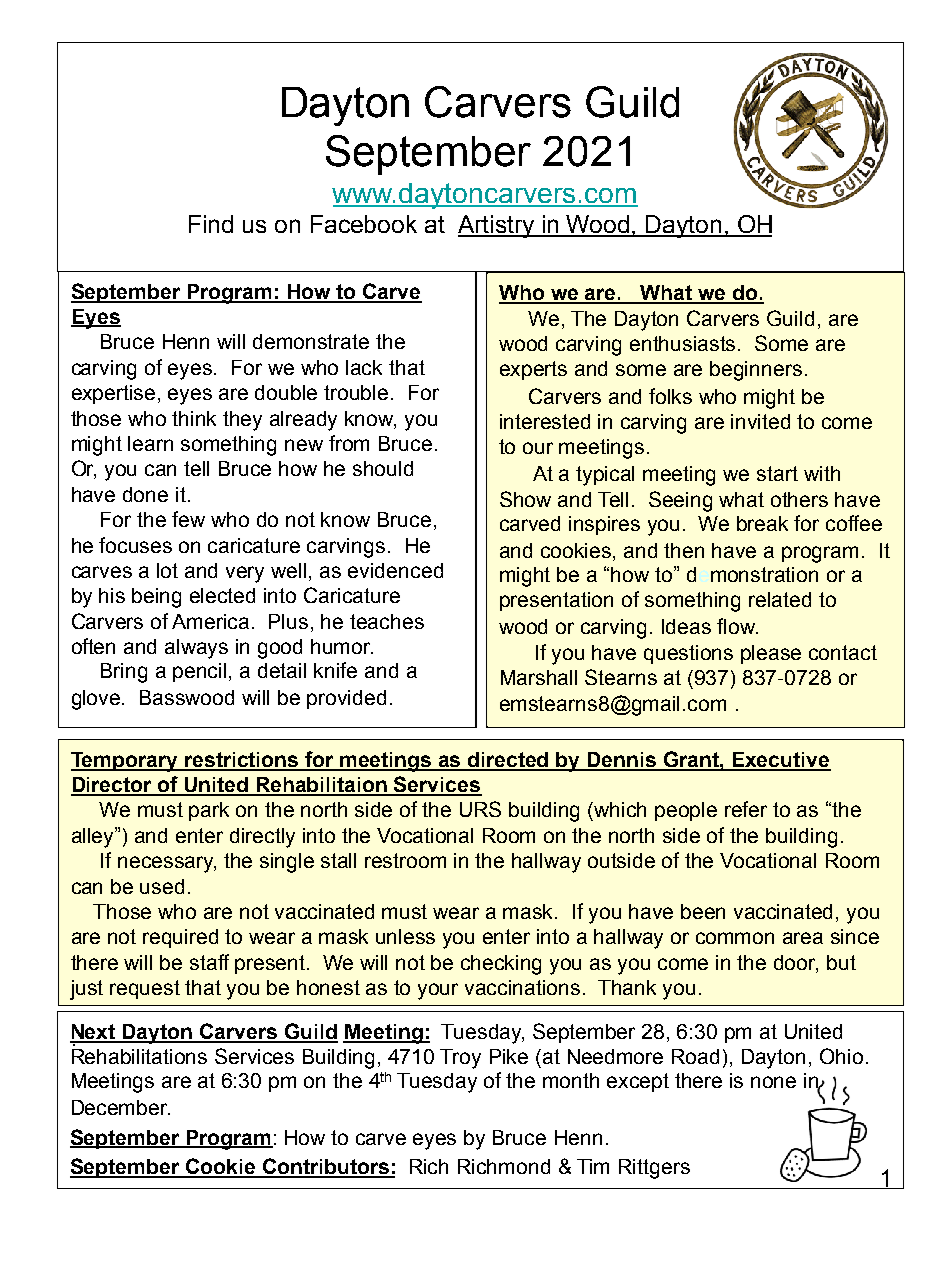 The width and height of the document is (952, 1270). Describe the element at coordinates (684, 343) in the document. I see `enthusiasts` at that location.
